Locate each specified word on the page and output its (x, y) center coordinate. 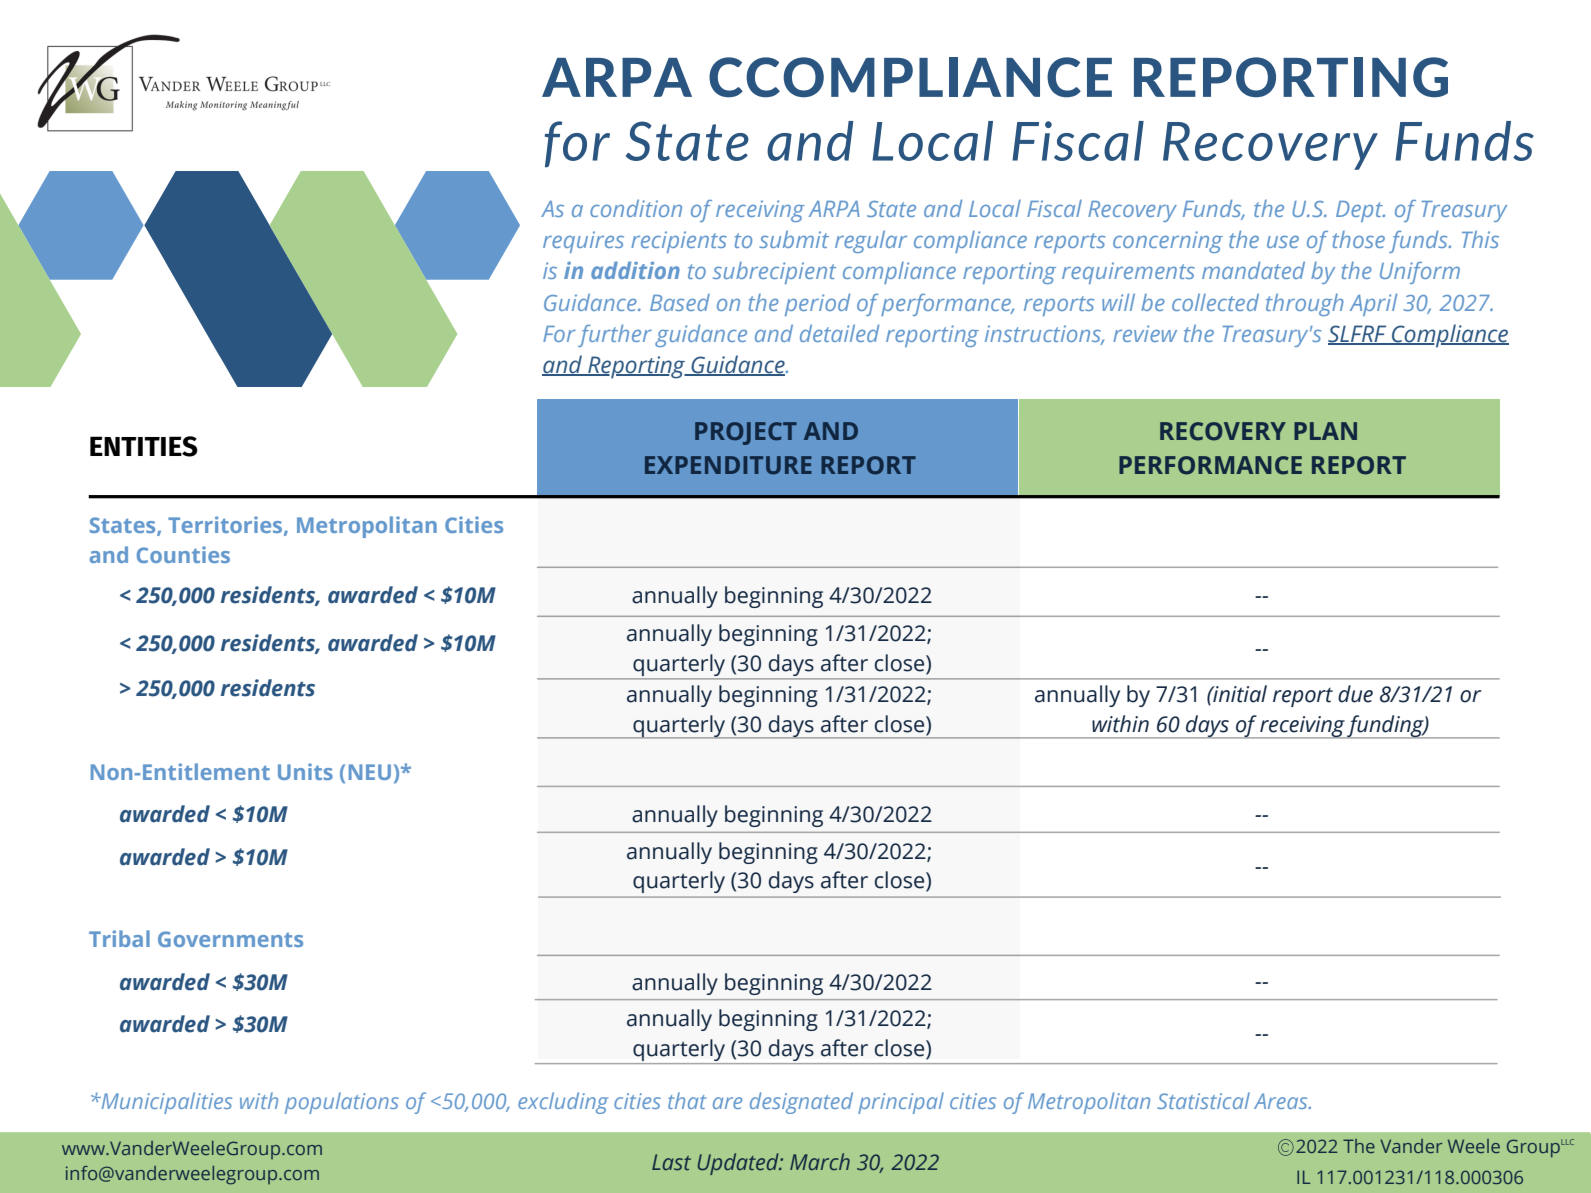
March (820, 1161)
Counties (183, 554)
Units (305, 771)
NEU (370, 772)
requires (583, 242)
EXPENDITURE (728, 465)
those (1359, 239)
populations (342, 1103)
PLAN (1325, 431)
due (1355, 694)
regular (871, 242)
